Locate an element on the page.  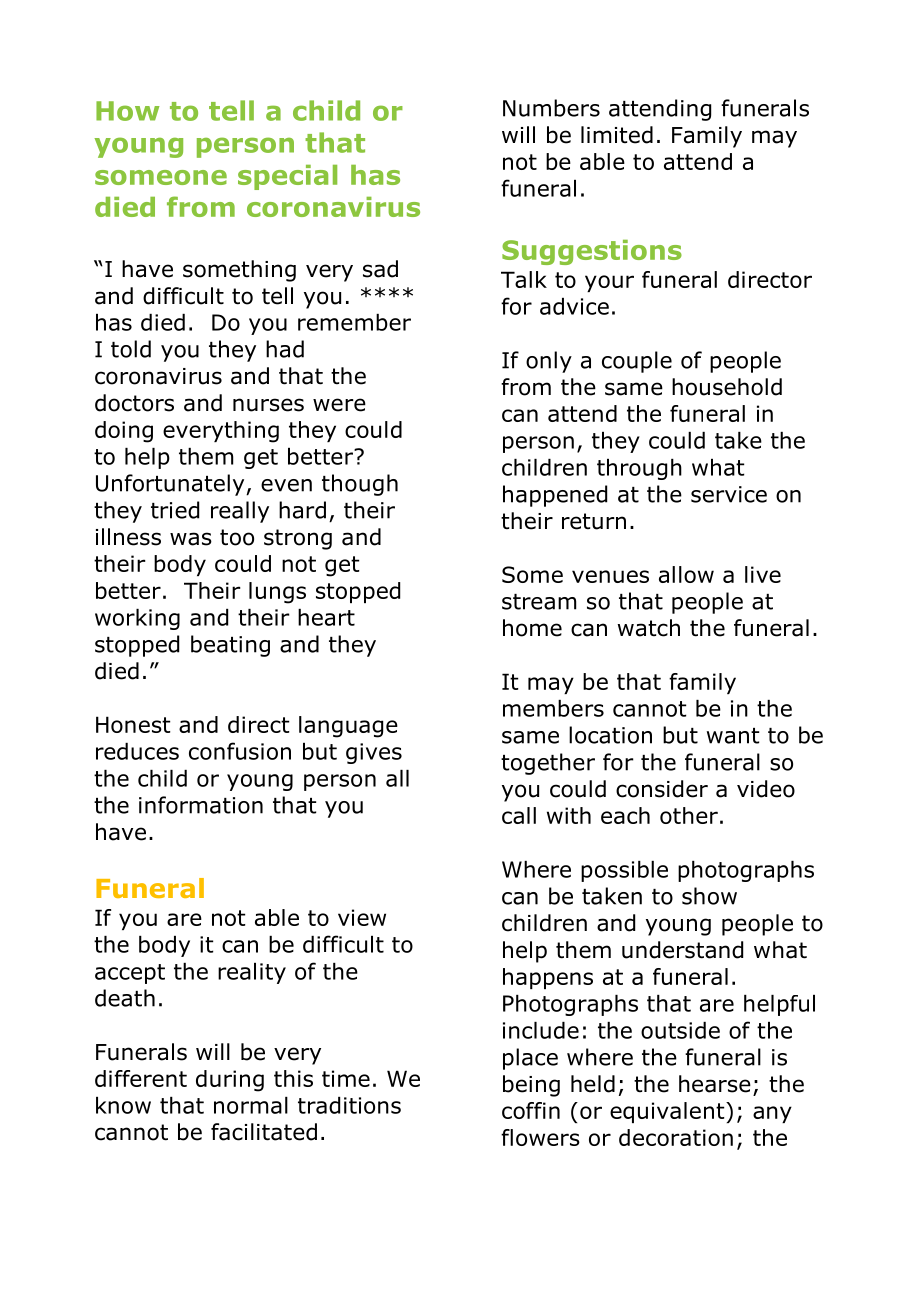
limited is located at coordinates (617, 135).
